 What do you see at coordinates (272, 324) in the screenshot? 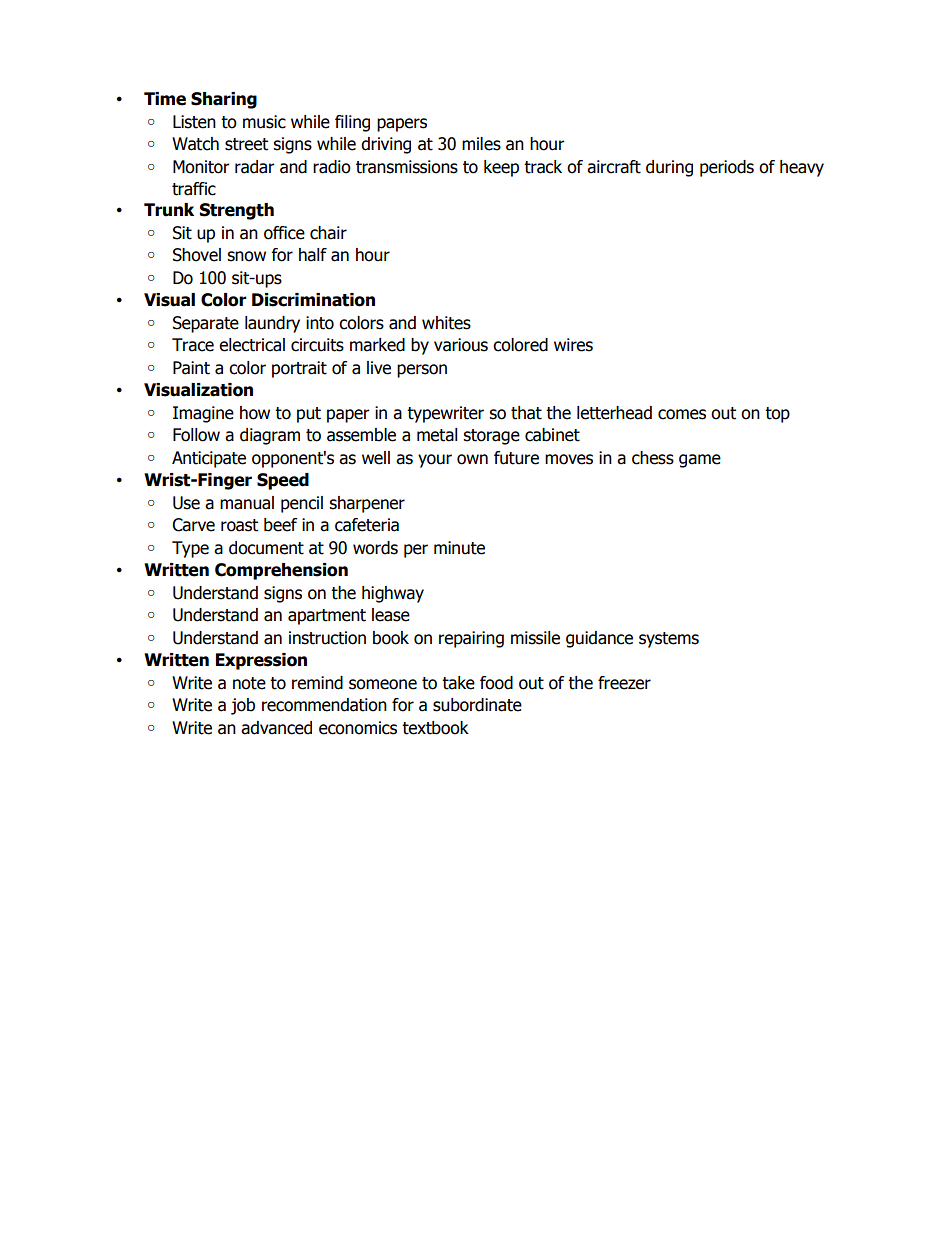
I see `laundry` at bounding box center [272, 324].
